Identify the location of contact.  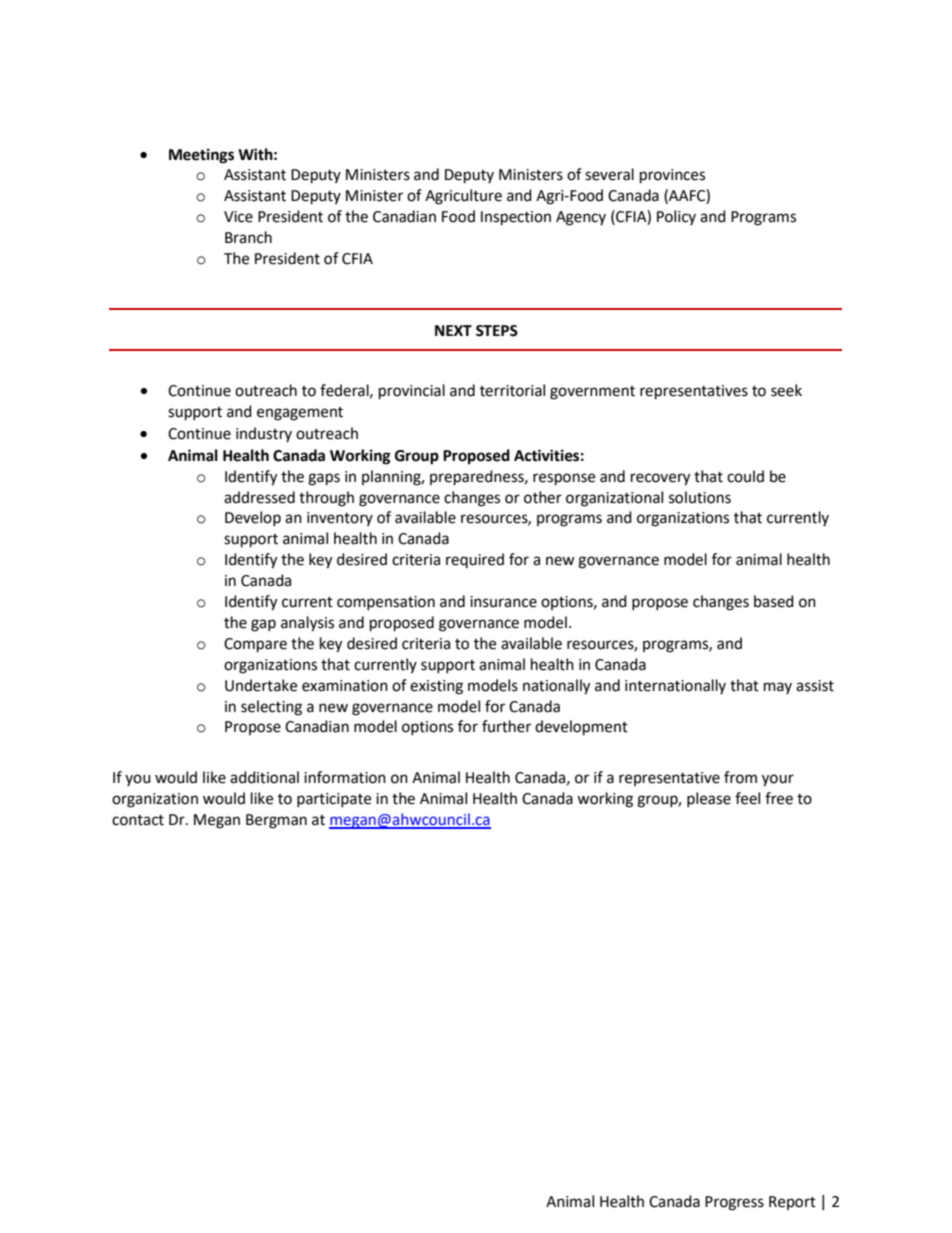
(138, 820).
